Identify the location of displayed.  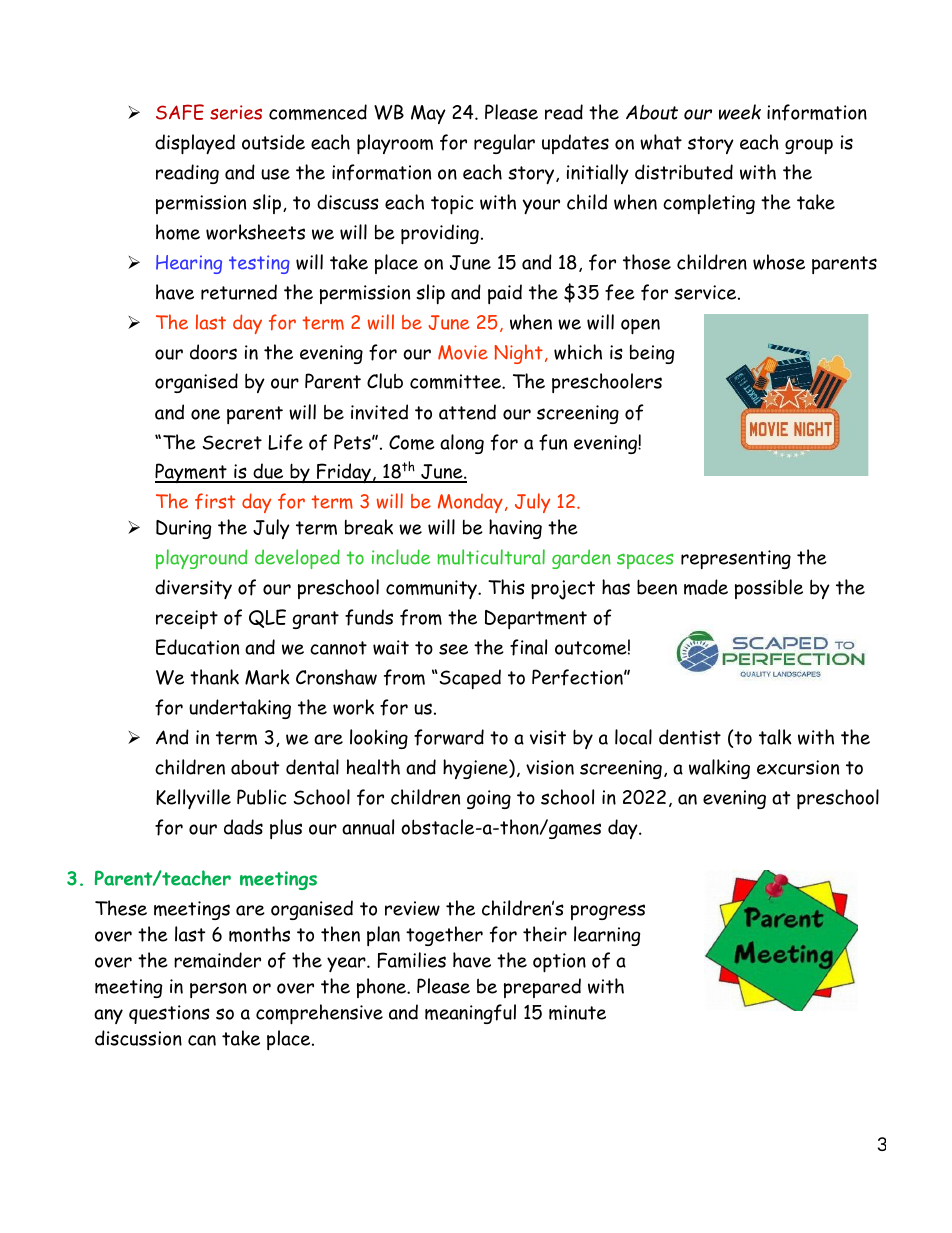
(195, 144).
